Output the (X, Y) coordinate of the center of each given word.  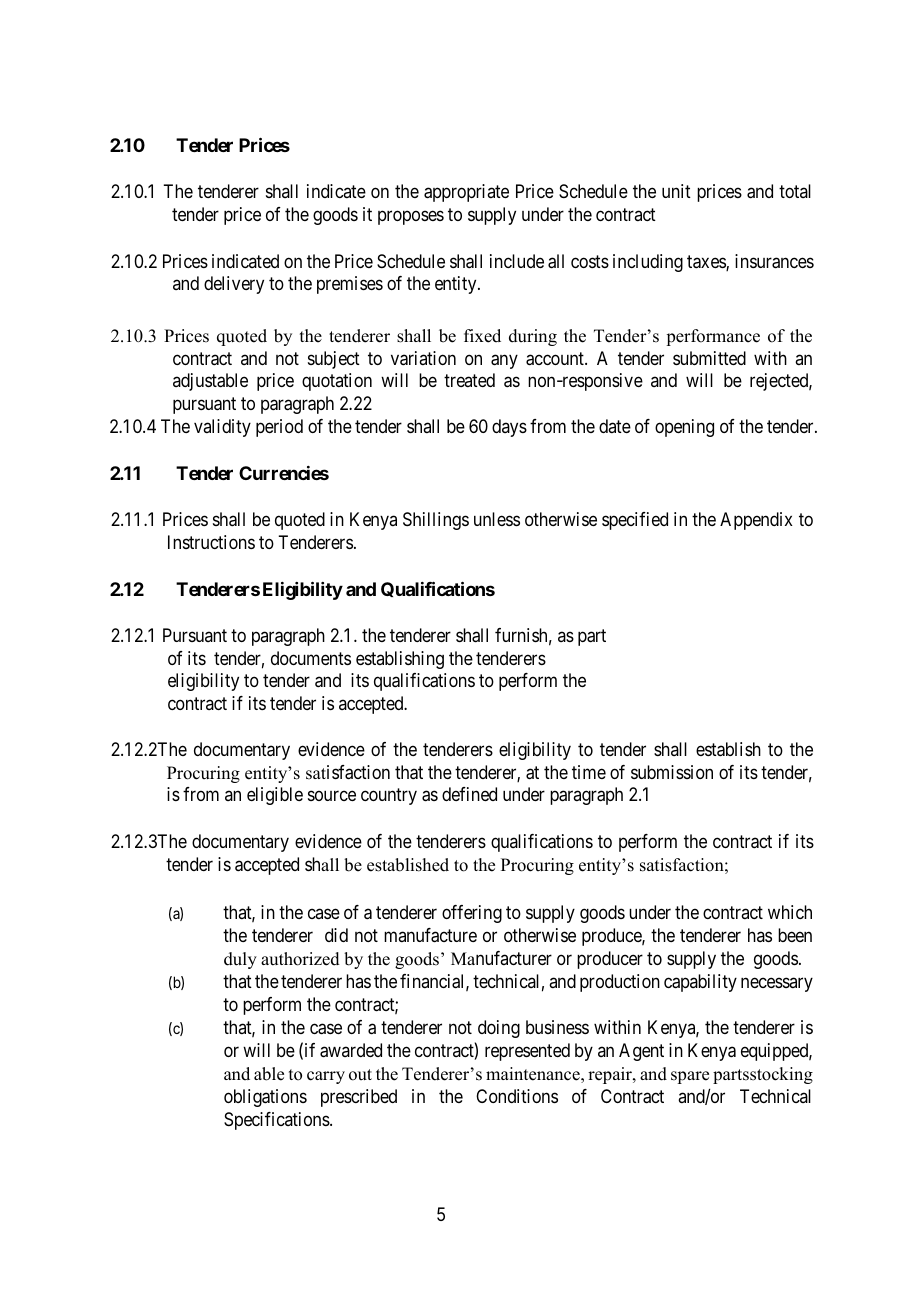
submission (672, 772)
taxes (707, 263)
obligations (265, 1098)
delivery (234, 285)
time (589, 772)
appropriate (466, 193)
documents (311, 658)
